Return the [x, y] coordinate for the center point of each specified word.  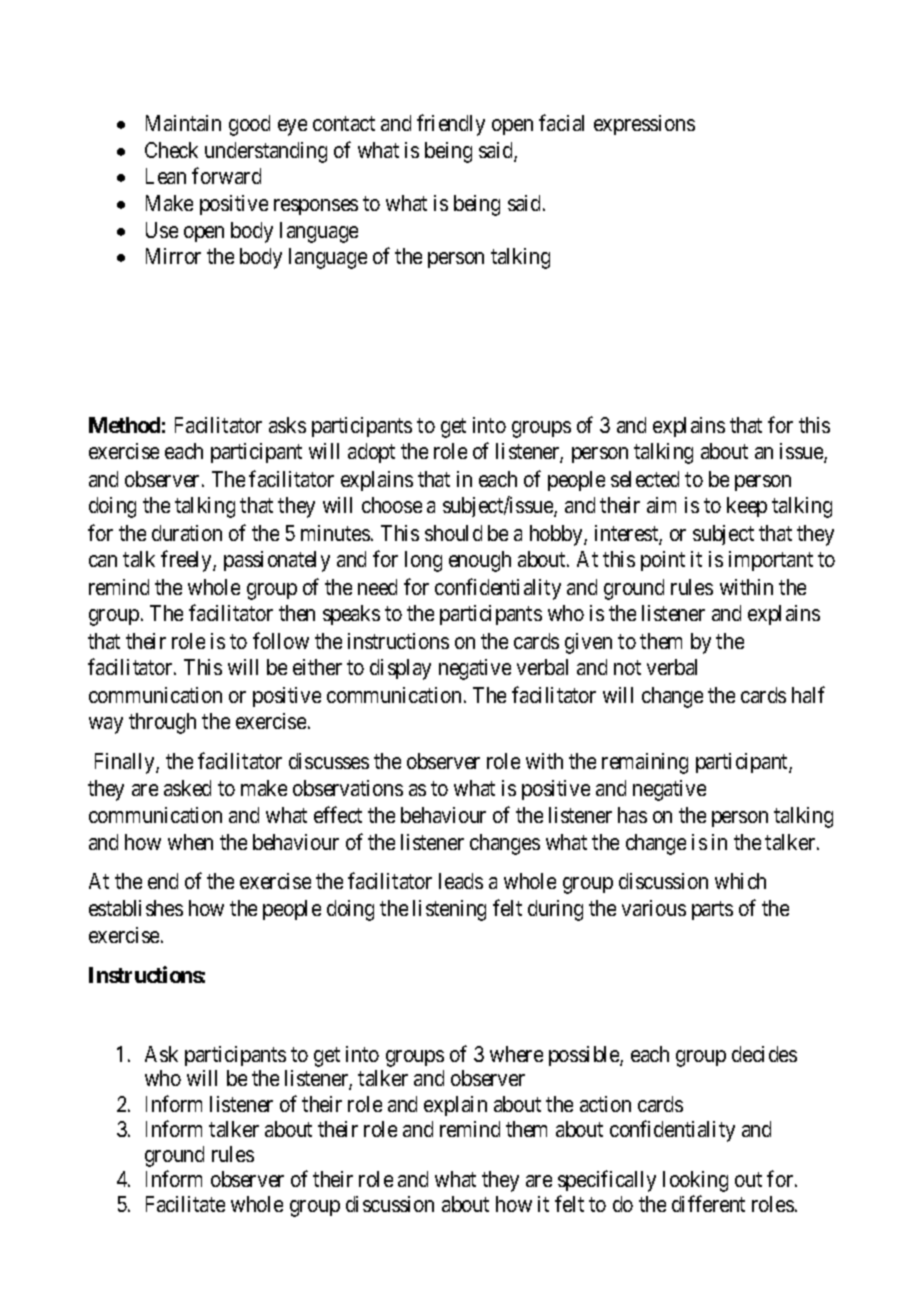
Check [171, 150]
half [808, 694]
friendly [451, 125]
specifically [607, 1181]
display [400, 669]
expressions [644, 125]
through [162, 723]
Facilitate [185, 1204]
